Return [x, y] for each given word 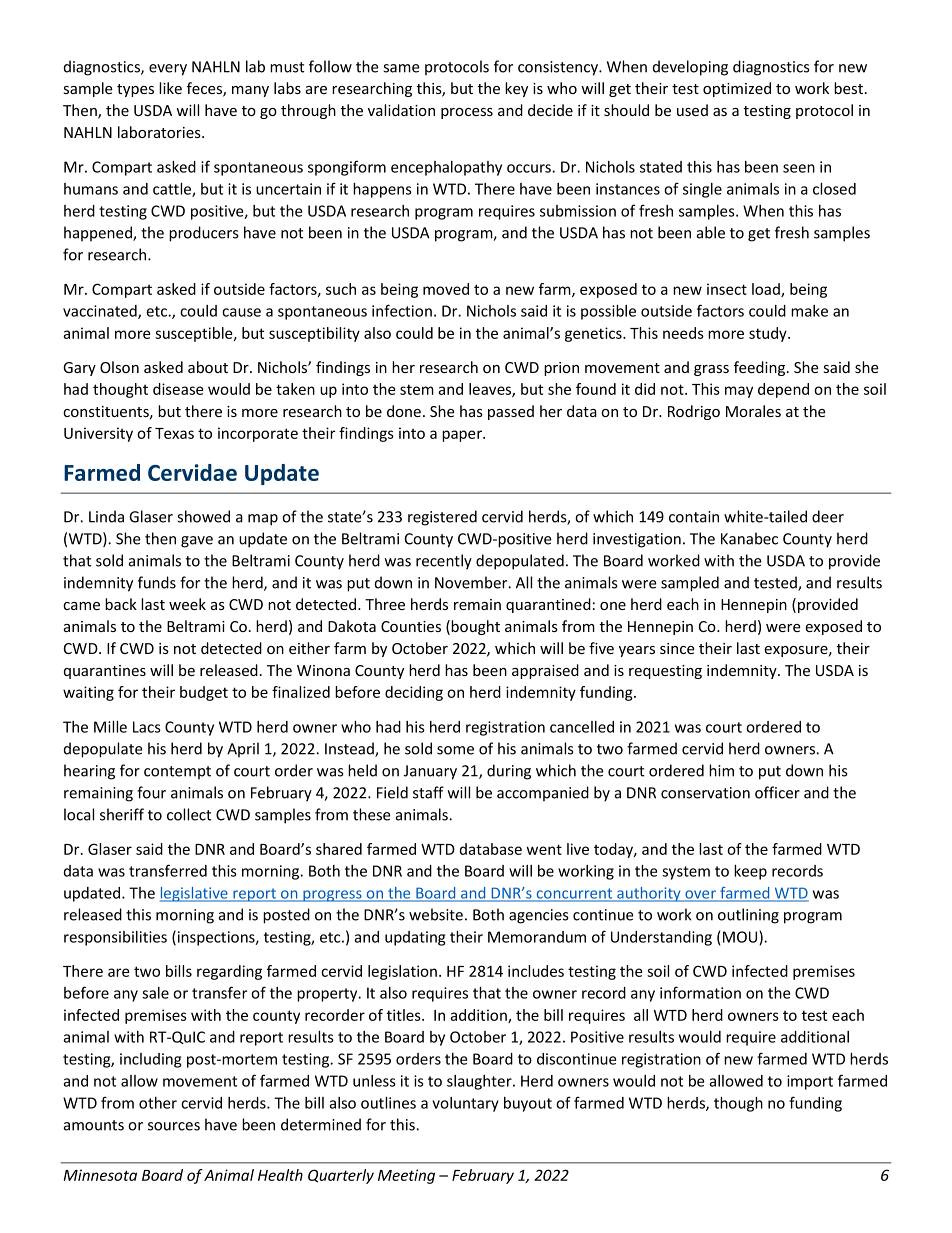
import [810, 1082]
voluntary [465, 1104]
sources [174, 1126]
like [170, 88]
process [467, 113]
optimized [737, 89]
